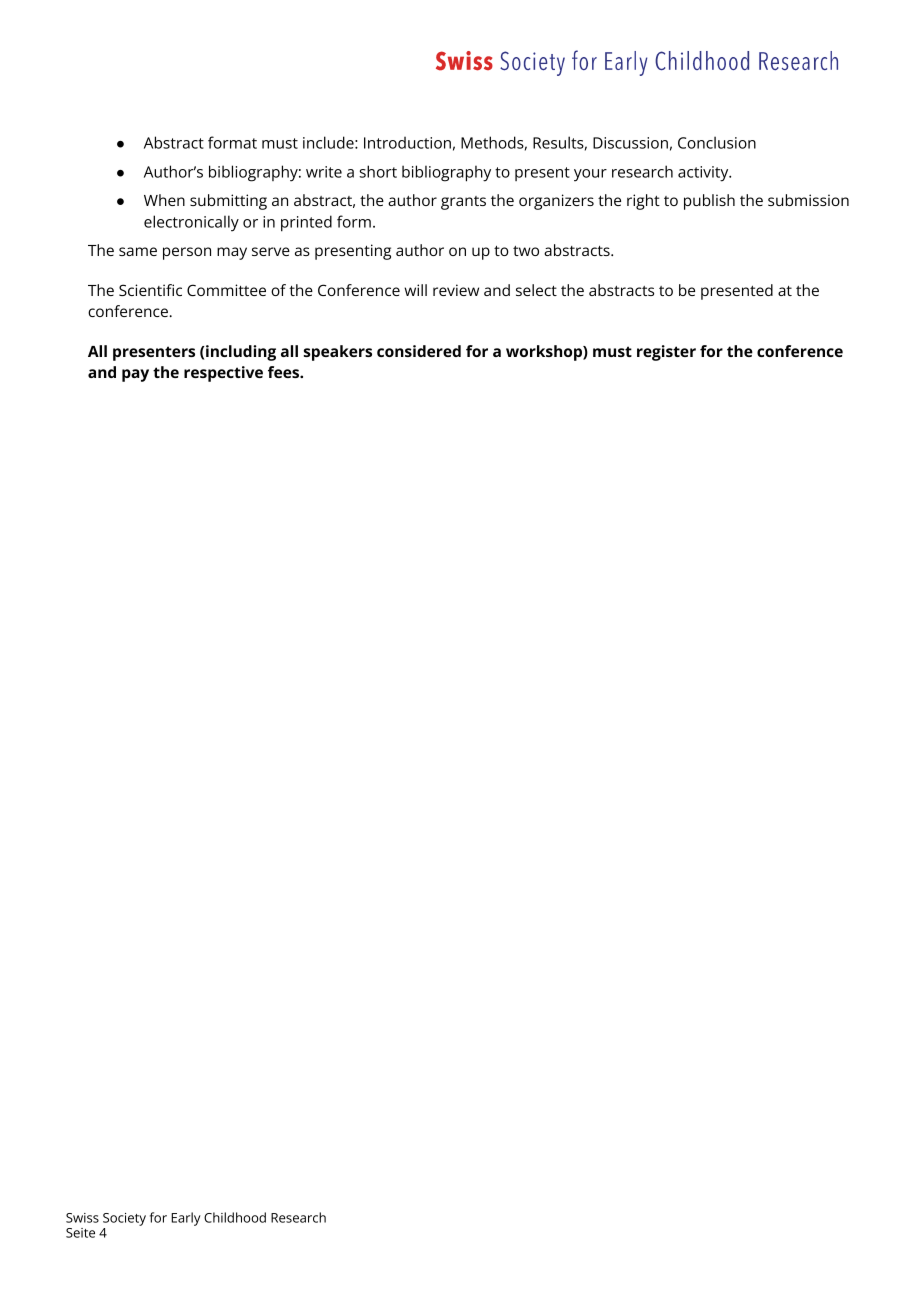 The height and width of the document is (1307, 924). Describe the element at coordinates (419, 351) in the document. I see `considered` at that location.
